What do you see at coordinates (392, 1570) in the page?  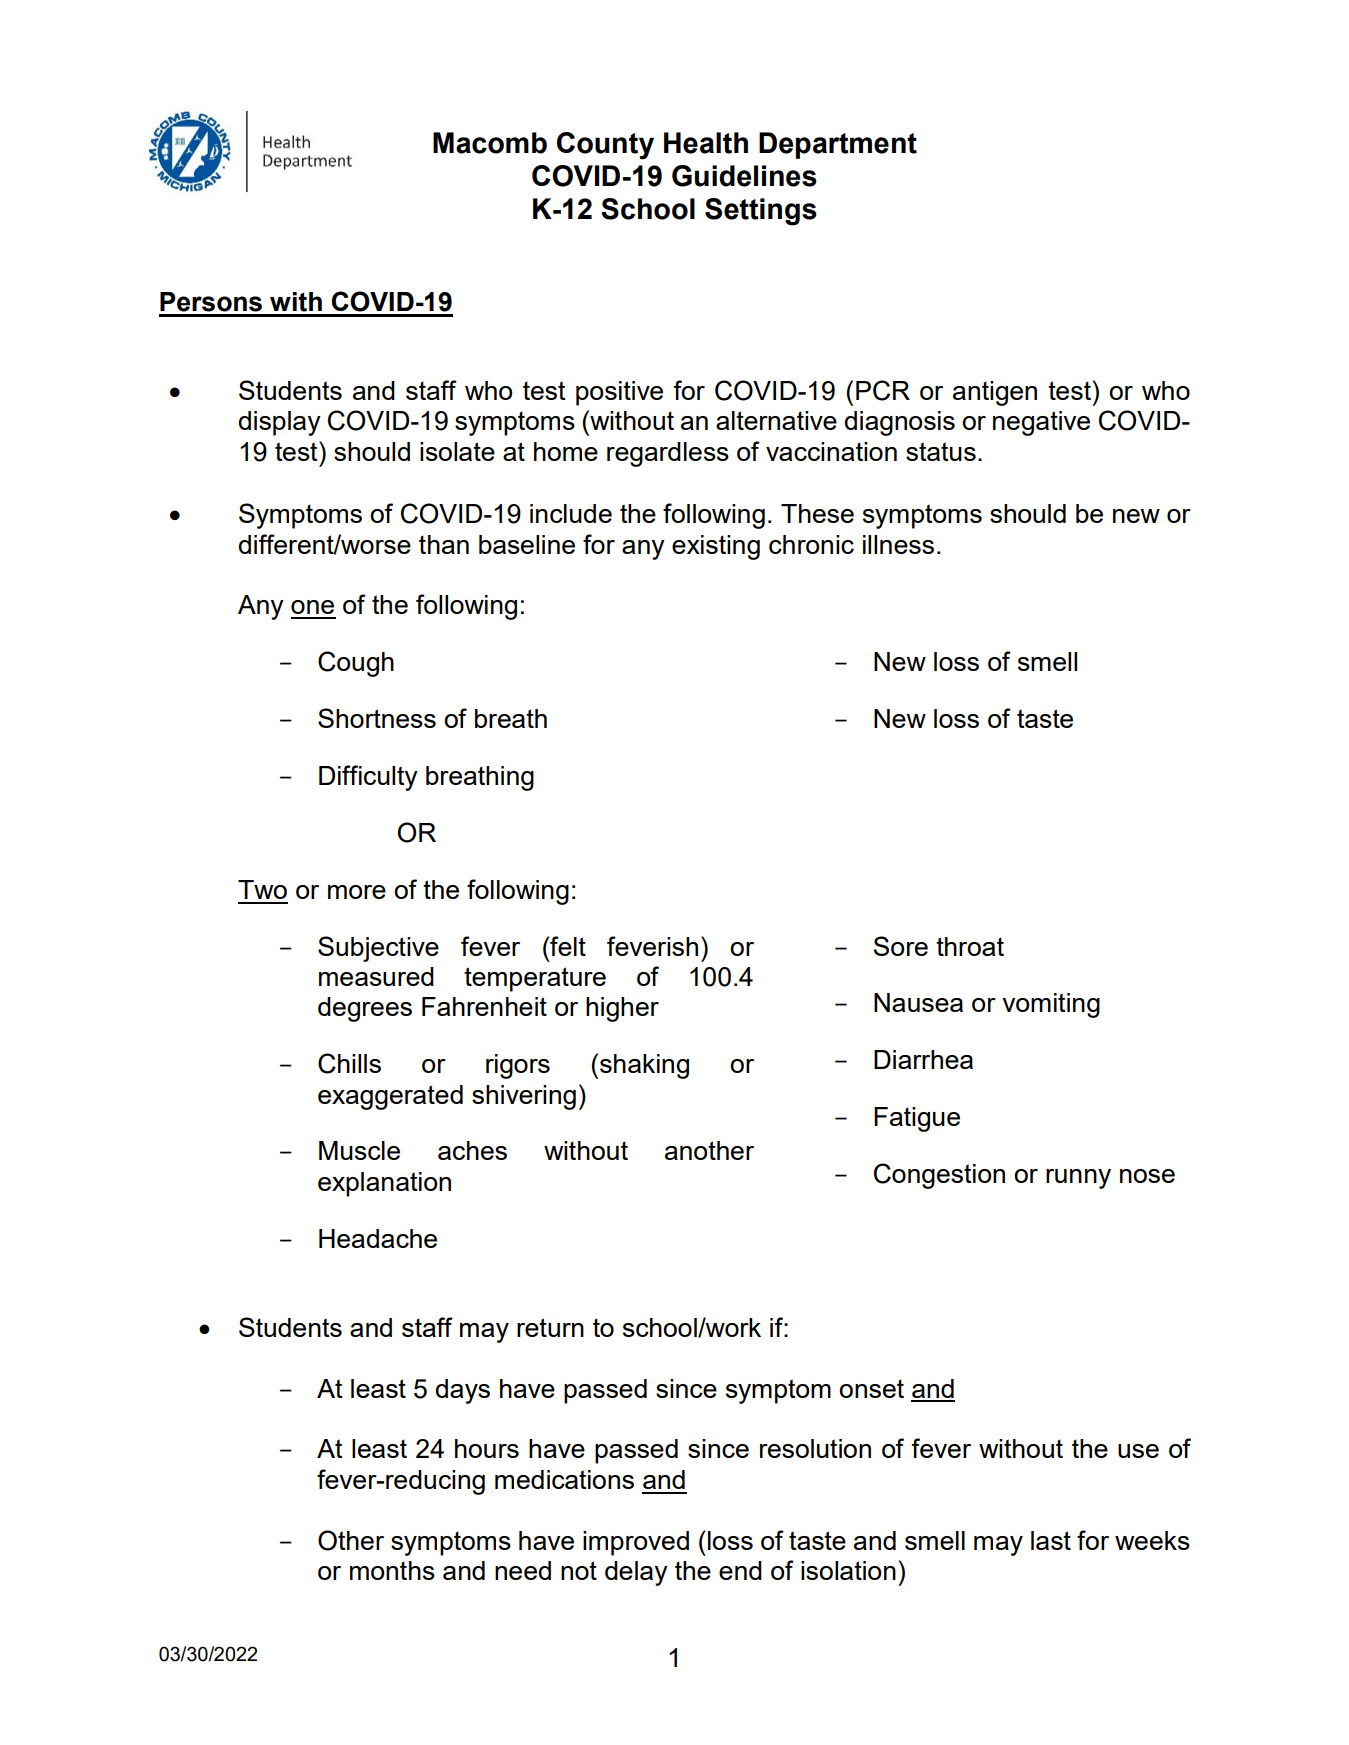 I see `months` at bounding box center [392, 1570].
